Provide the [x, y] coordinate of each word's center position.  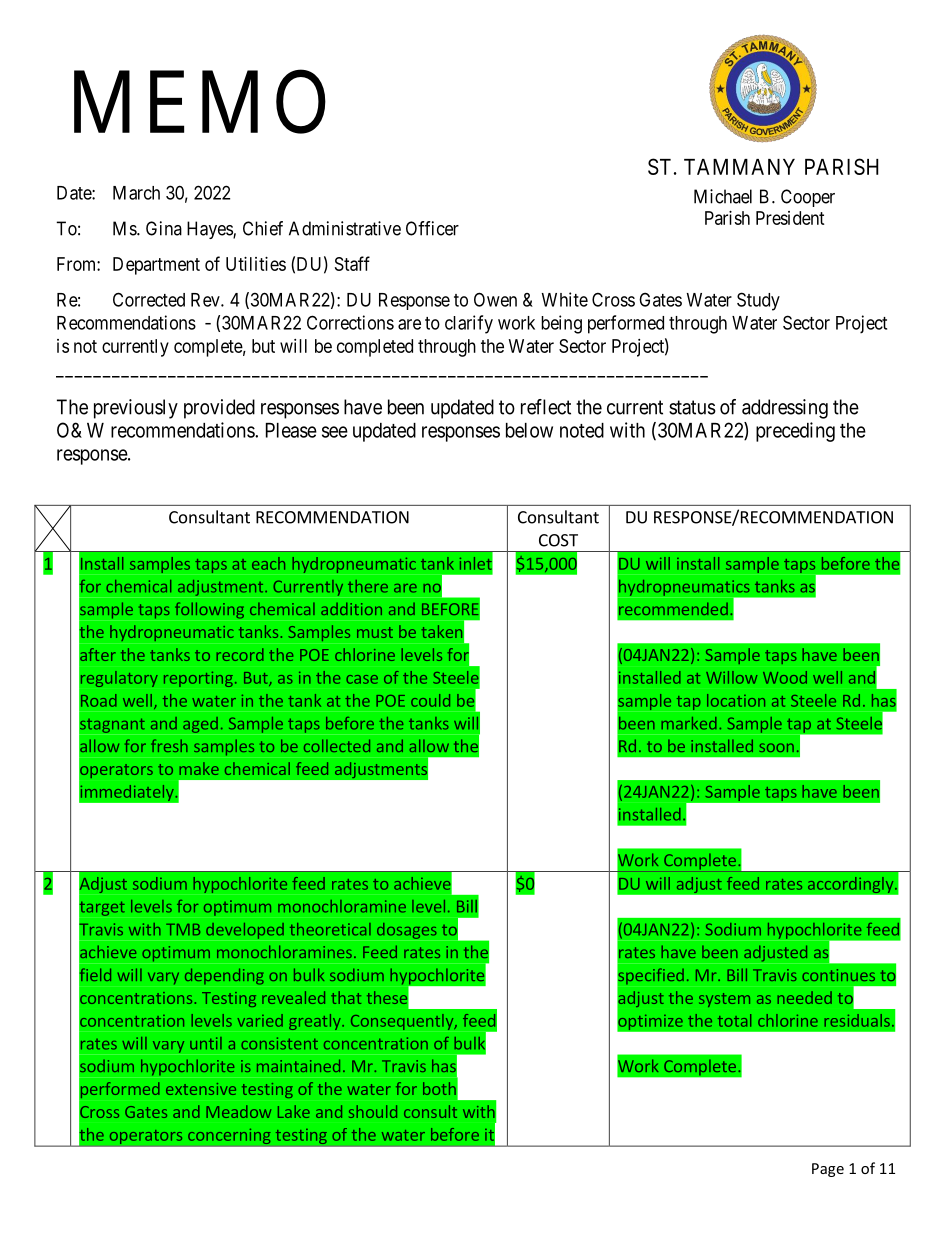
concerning [229, 1136]
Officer [432, 228]
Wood [785, 677]
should [373, 1111]
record [240, 654]
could [430, 700]
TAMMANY [739, 167]
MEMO [200, 103]
